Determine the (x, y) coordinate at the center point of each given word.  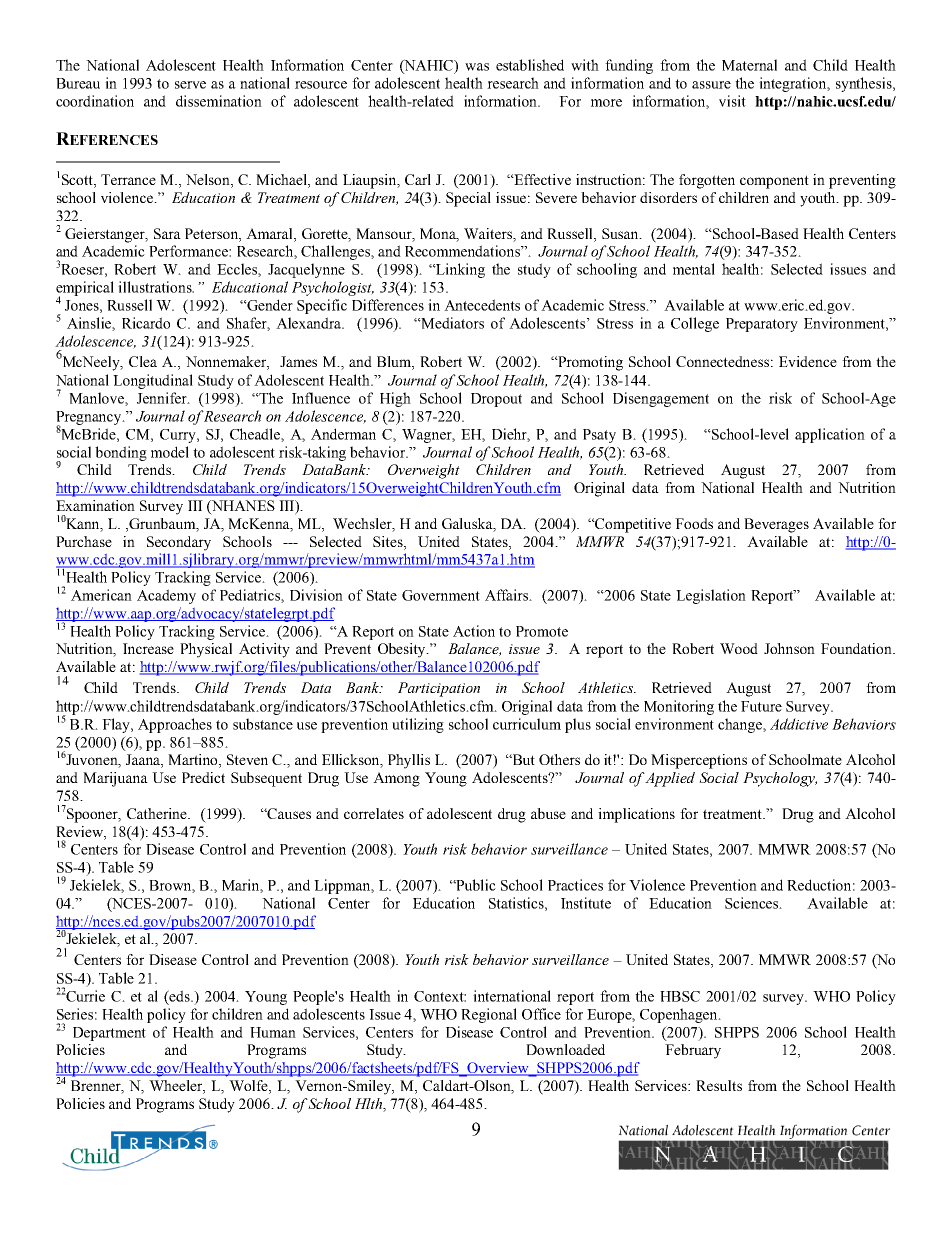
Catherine (158, 813)
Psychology (780, 779)
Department (109, 1034)
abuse (548, 813)
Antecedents (482, 305)
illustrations (156, 287)
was (477, 67)
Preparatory (762, 325)
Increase (148, 648)
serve (190, 85)
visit (732, 101)
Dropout (496, 400)
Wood (739, 648)
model (170, 452)
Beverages (776, 525)
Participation (439, 689)
